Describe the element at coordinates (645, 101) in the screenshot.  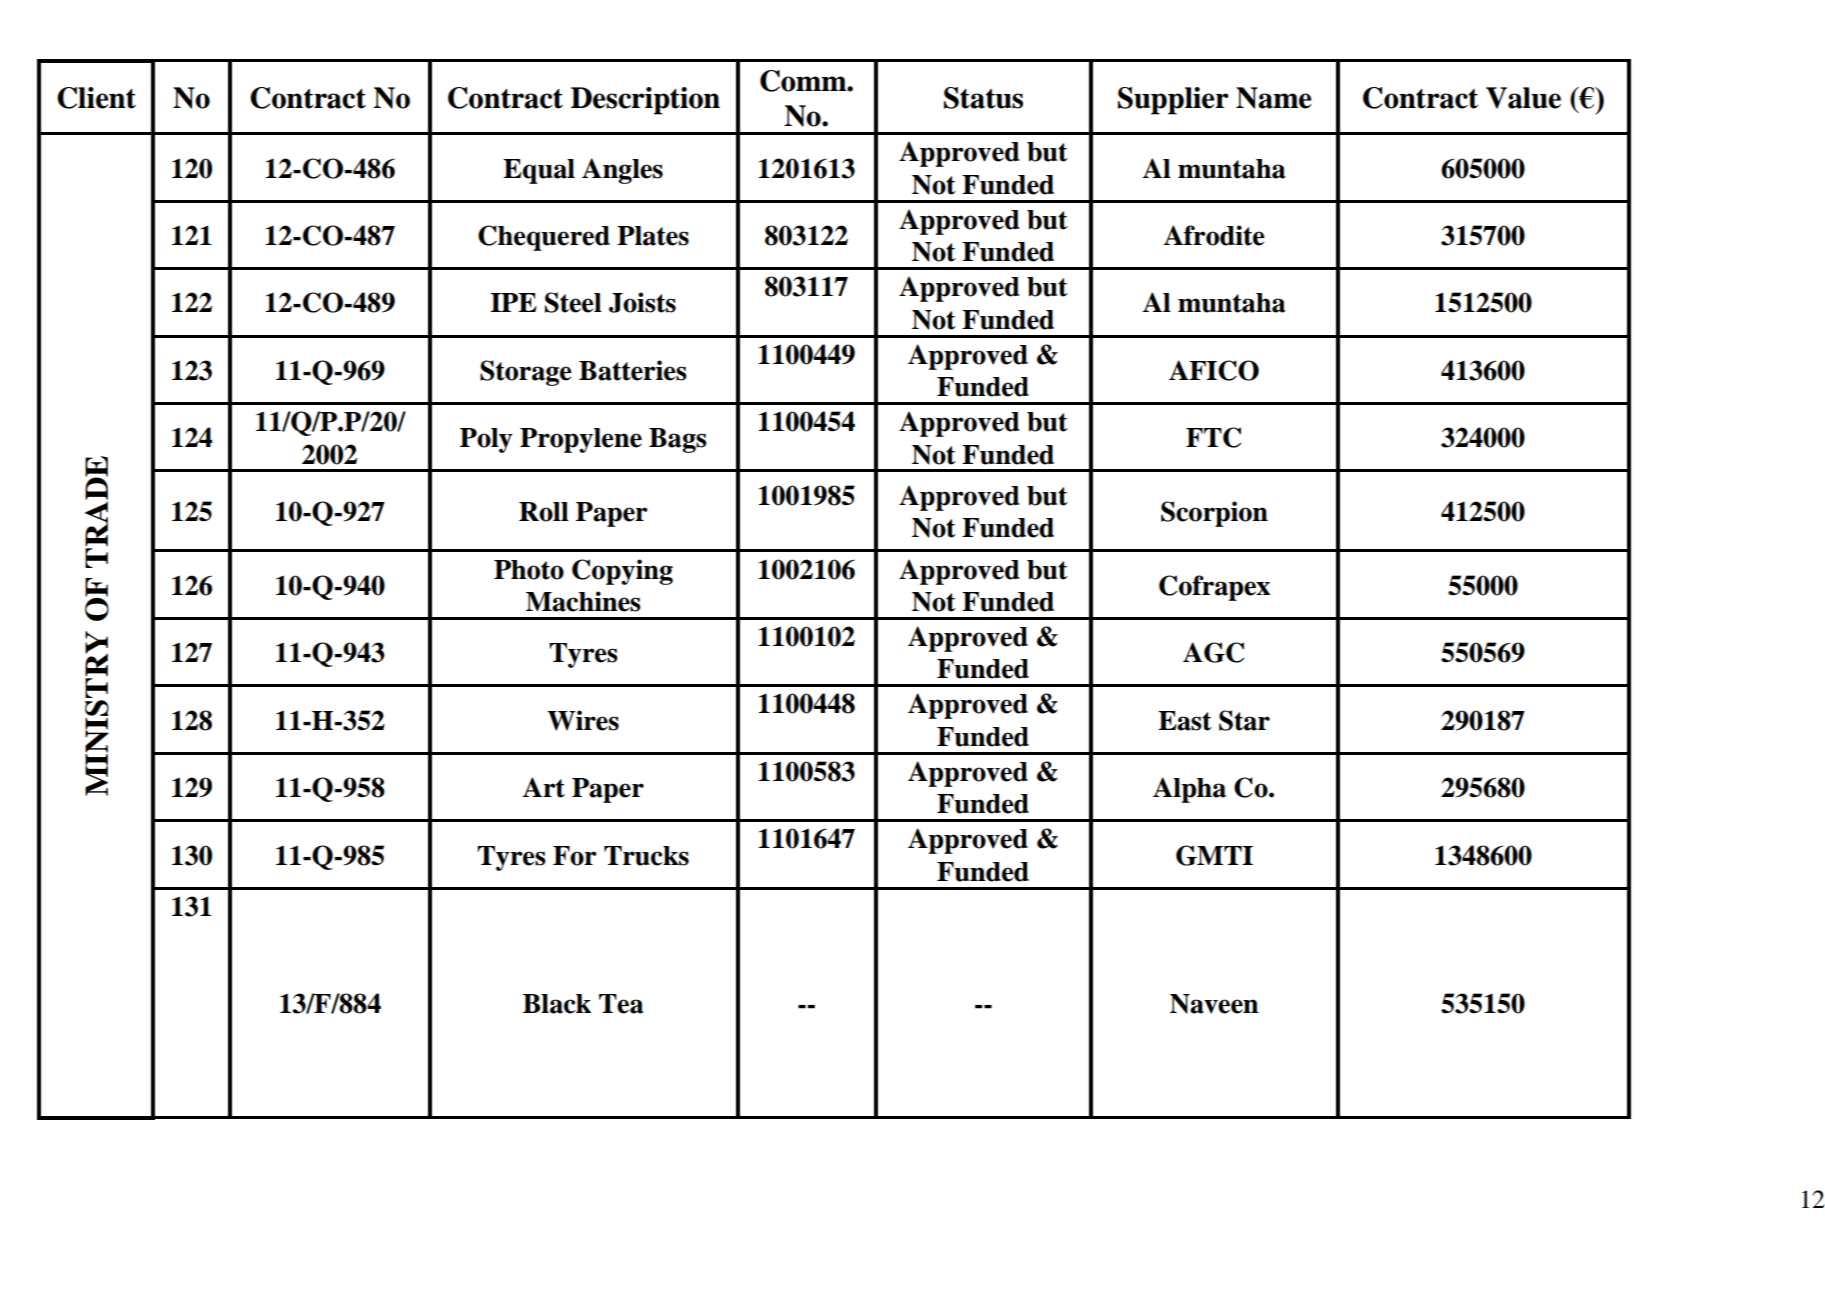
I see `Description` at that location.
